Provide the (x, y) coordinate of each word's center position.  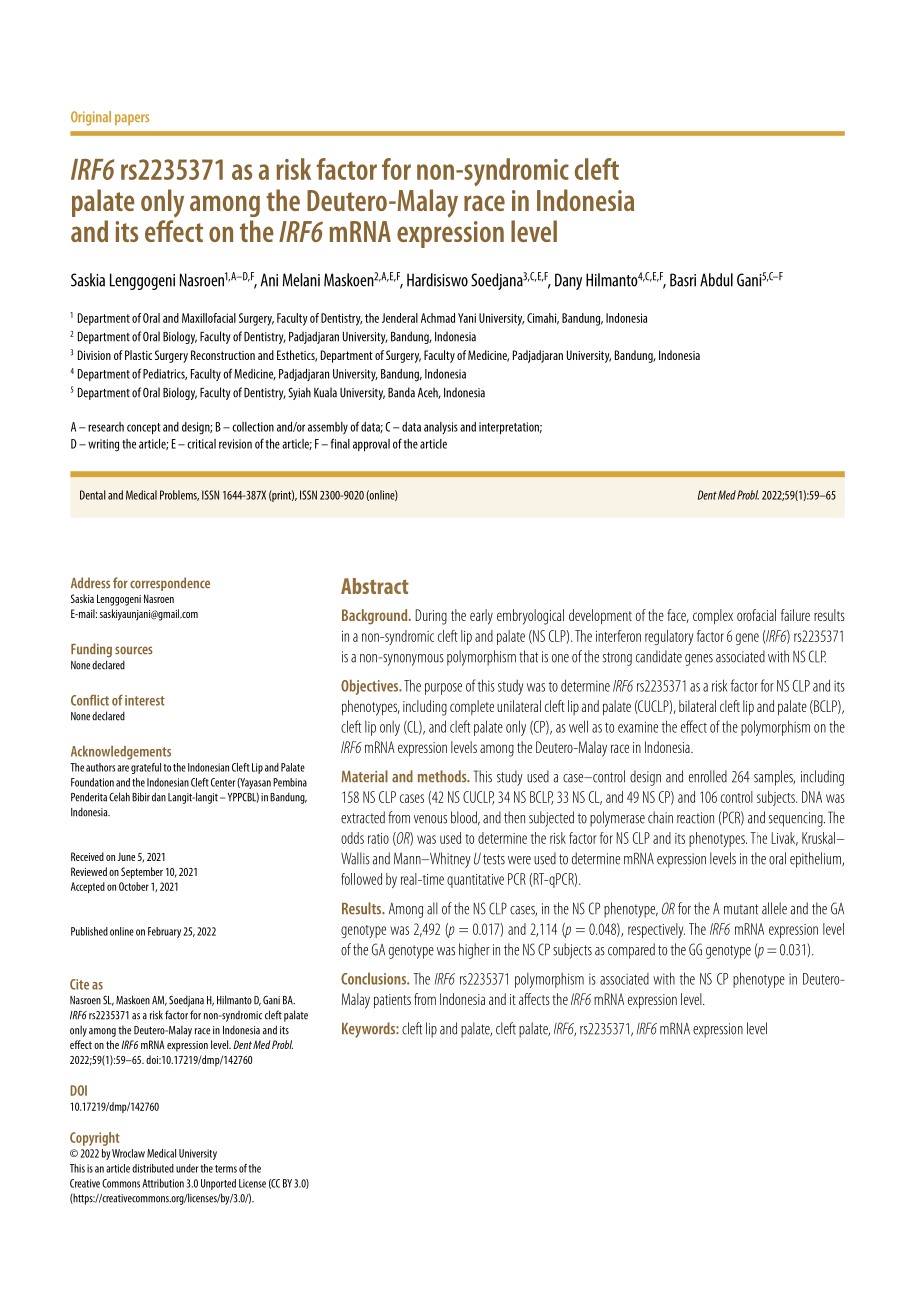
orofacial (756, 615)
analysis (441, 428)
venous (430, 819)
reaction (695, 818)
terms (226, 1169)
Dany (568, 281)
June (126, 856)
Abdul (716, 280)
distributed (153, 1168)
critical (201, 444)
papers (132, 119)
